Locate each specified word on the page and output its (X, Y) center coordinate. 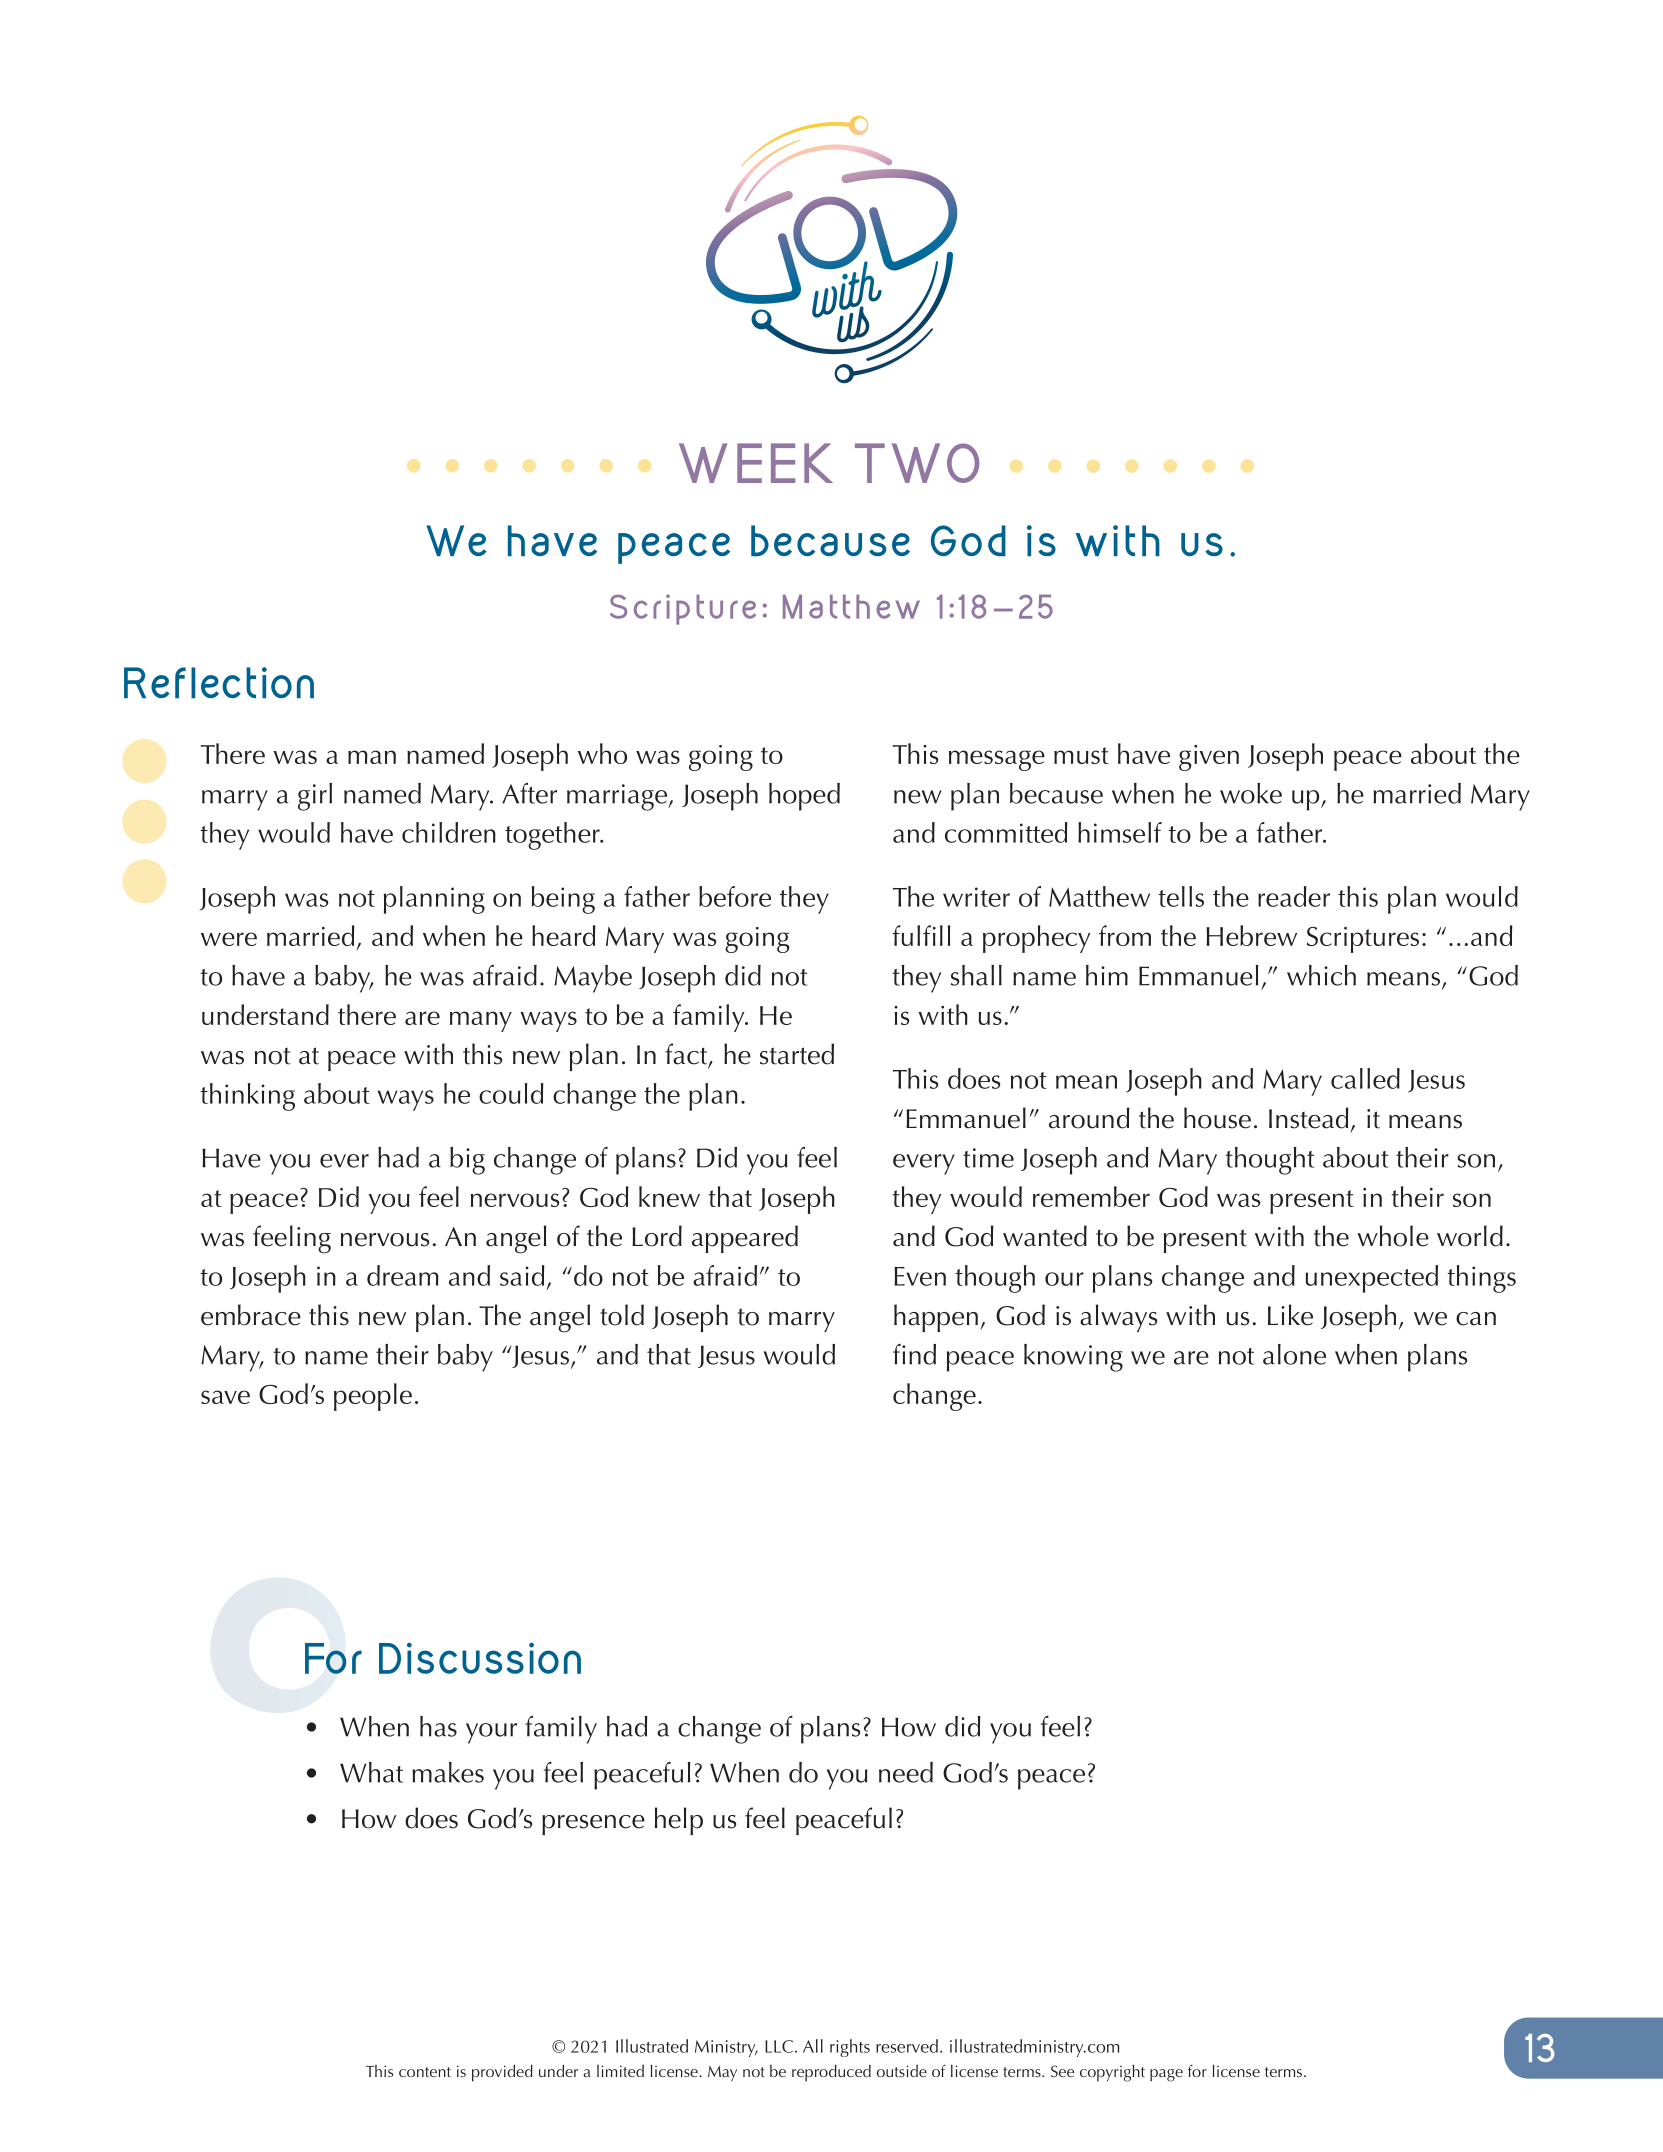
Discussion (480, 1658)
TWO (917, 463)
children (449, 832)
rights (850, 2048)
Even (920, 1276)
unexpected (1372, 1279)
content (425, 2072)
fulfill (921, 935)
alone (1294, 1354)
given (1209, 758)
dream (403, 1275)
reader (1294, 896)
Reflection (219, 682)
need (906, 1772)
